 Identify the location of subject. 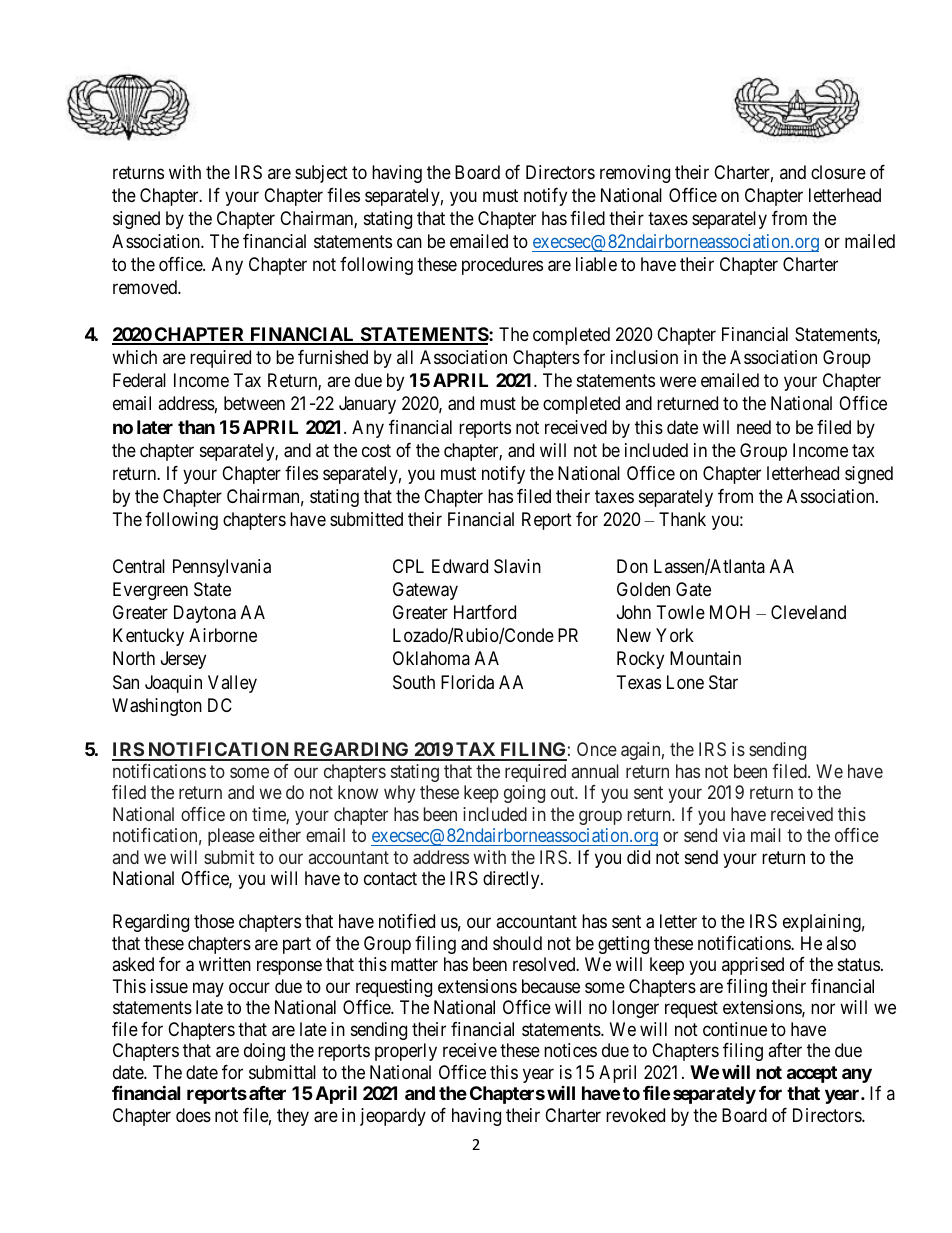
(321, 174).
